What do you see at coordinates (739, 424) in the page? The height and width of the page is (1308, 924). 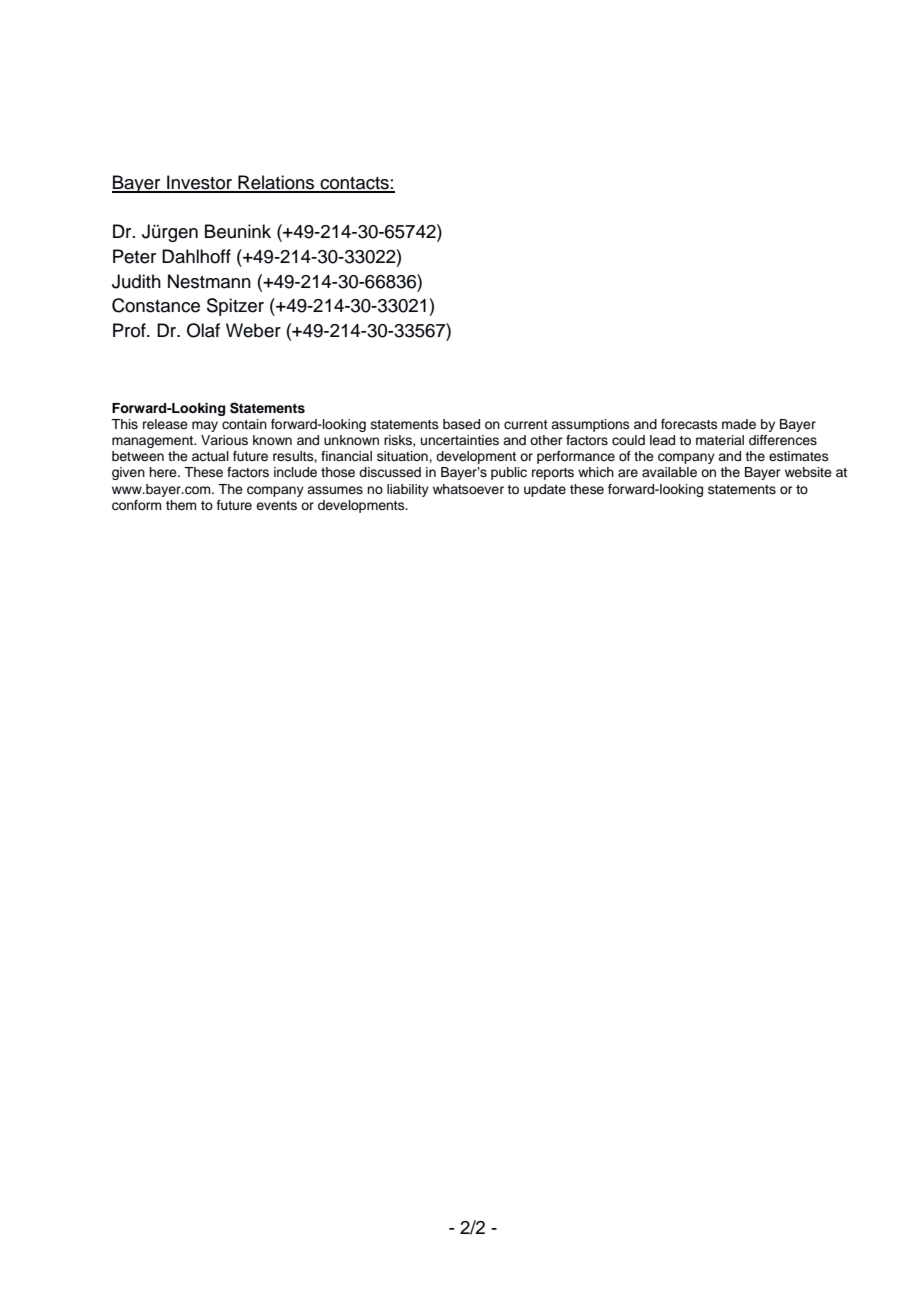 I see `made` at bounding box center [739, 424].
